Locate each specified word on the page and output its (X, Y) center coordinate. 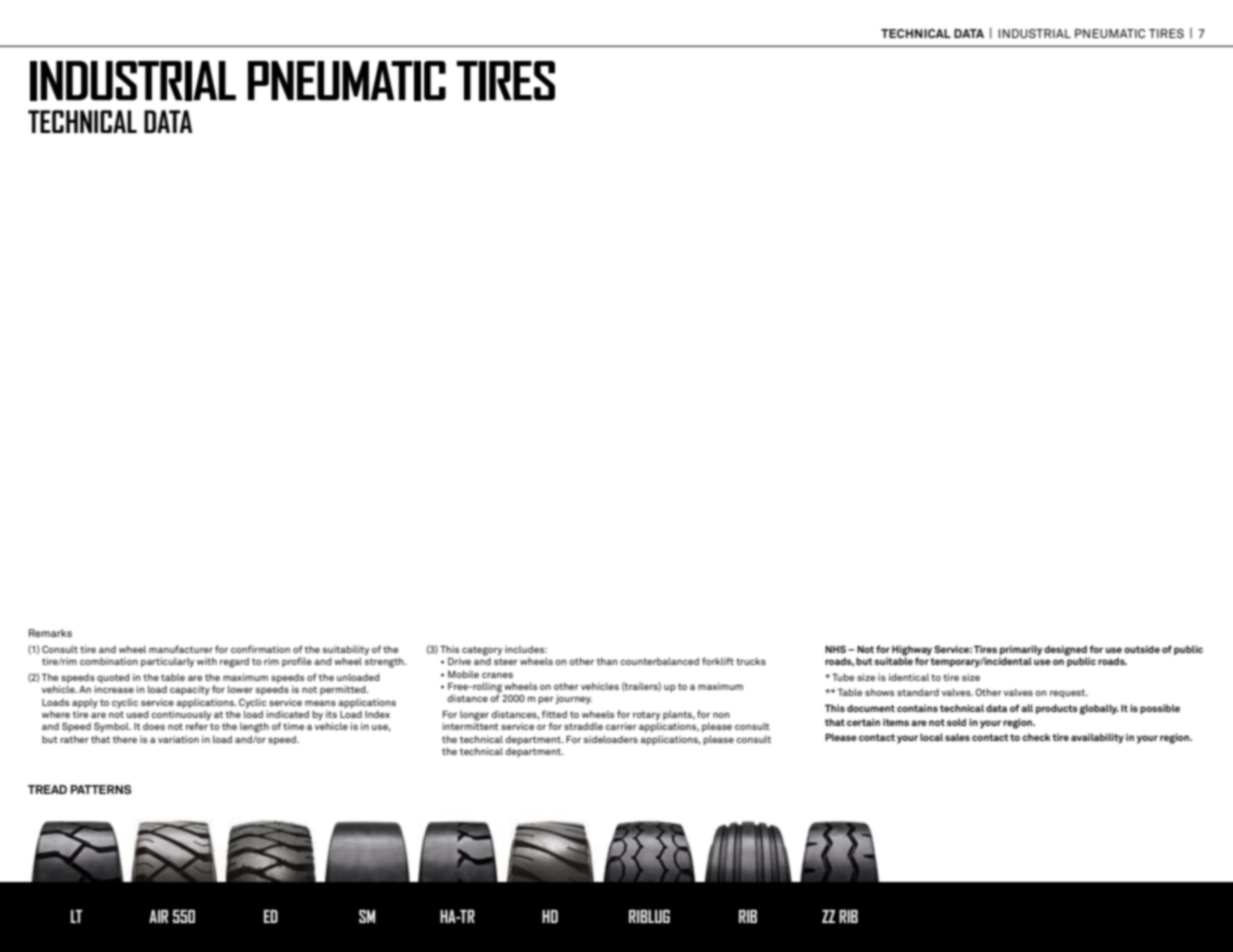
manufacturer (181, 649)
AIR (158, 916)
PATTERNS (101, 789)
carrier (621, 726)
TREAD (47, 789)
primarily (1021, 650)
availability (1097, 738)
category (482, 651)
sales (957, 737)
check (1036, 737)
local (931, 737)
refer (197, 726)
